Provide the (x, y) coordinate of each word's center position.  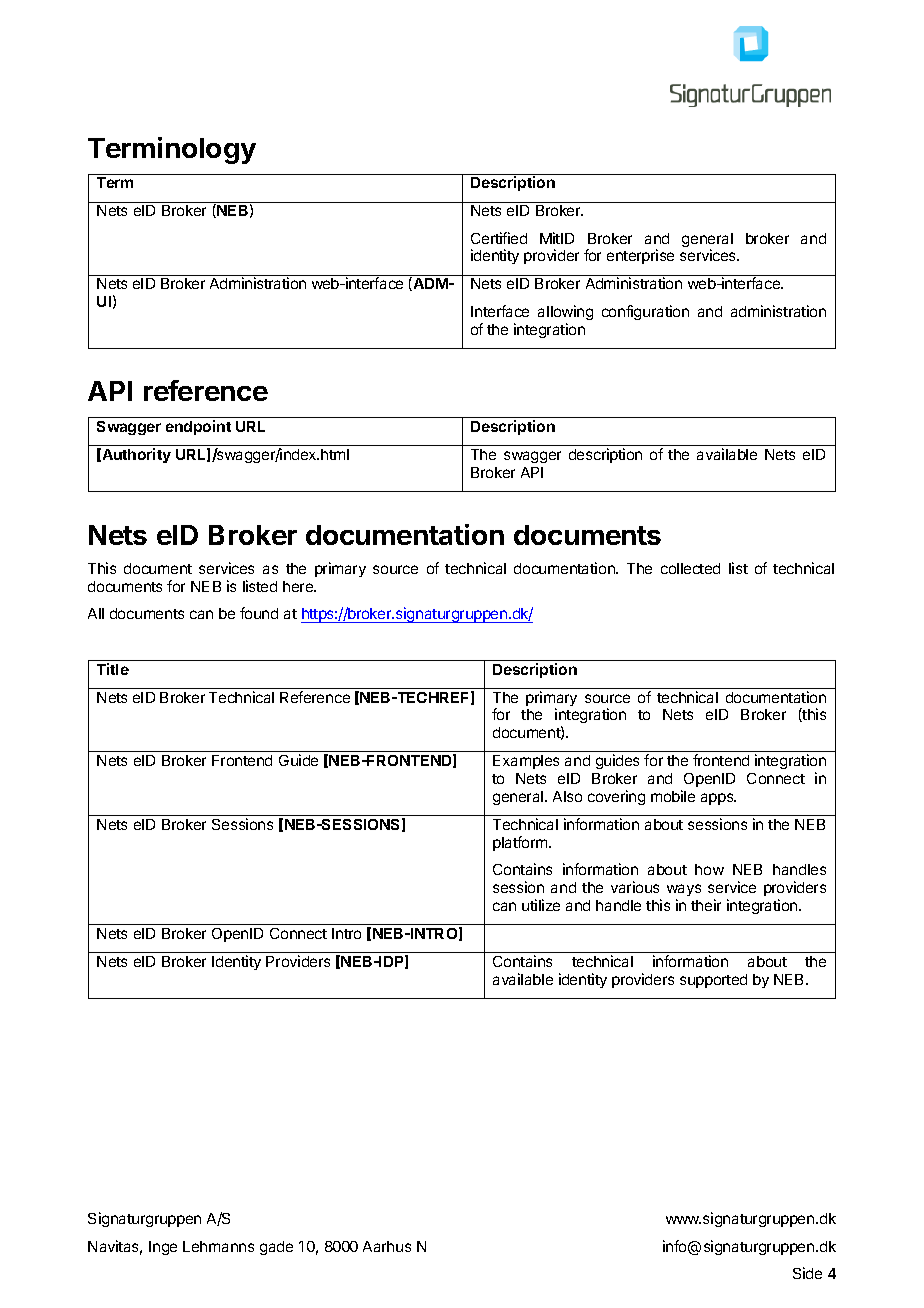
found (259, 613)
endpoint (198, 427)
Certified (499, 238)
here (299, 586)
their (706, 905)
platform (521, 843)
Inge (163, 1248)
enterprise (640, 256)
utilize (541, 905)
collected (690, 568)
